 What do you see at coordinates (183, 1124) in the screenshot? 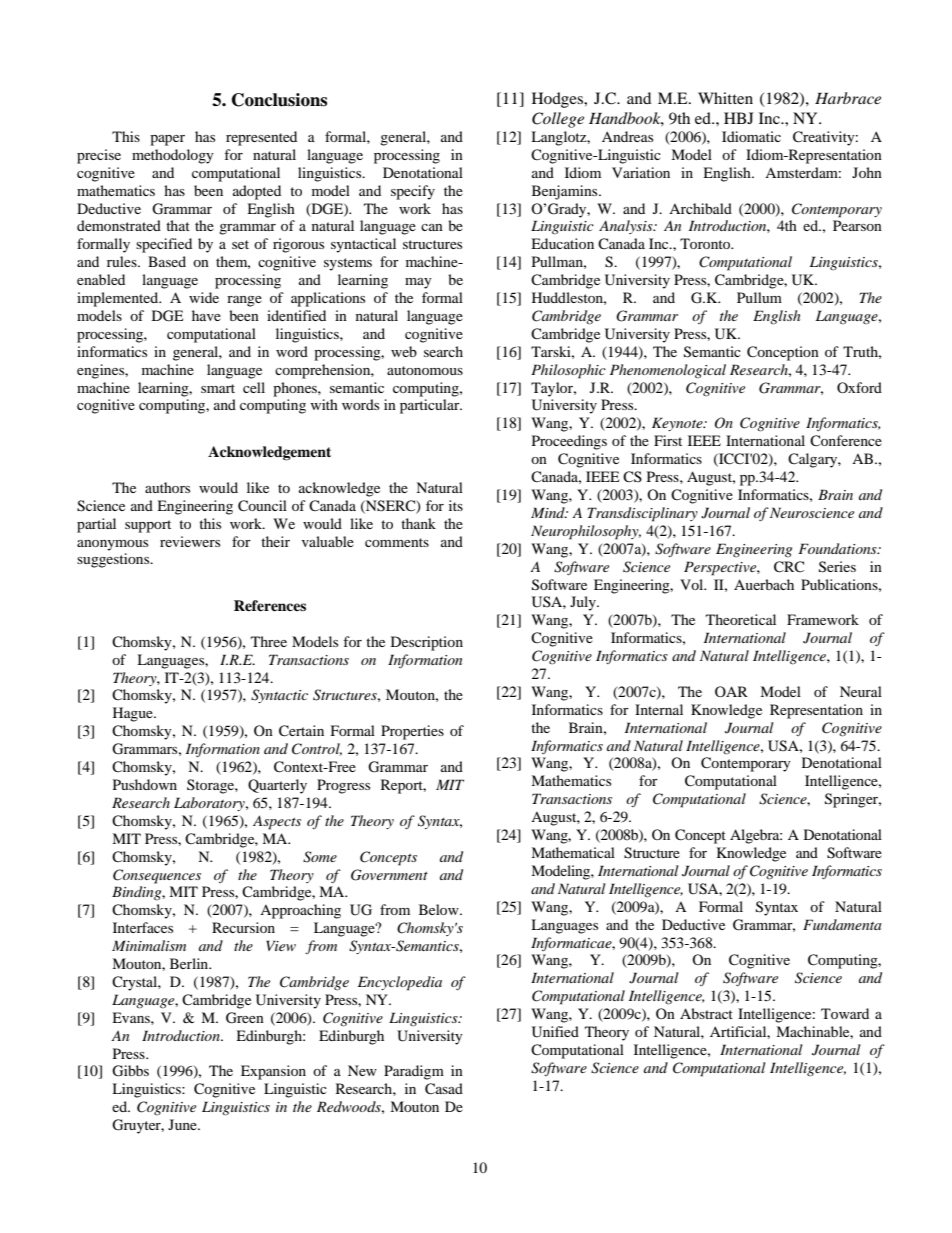
I see `June` at bounding box center [183, 1124].
